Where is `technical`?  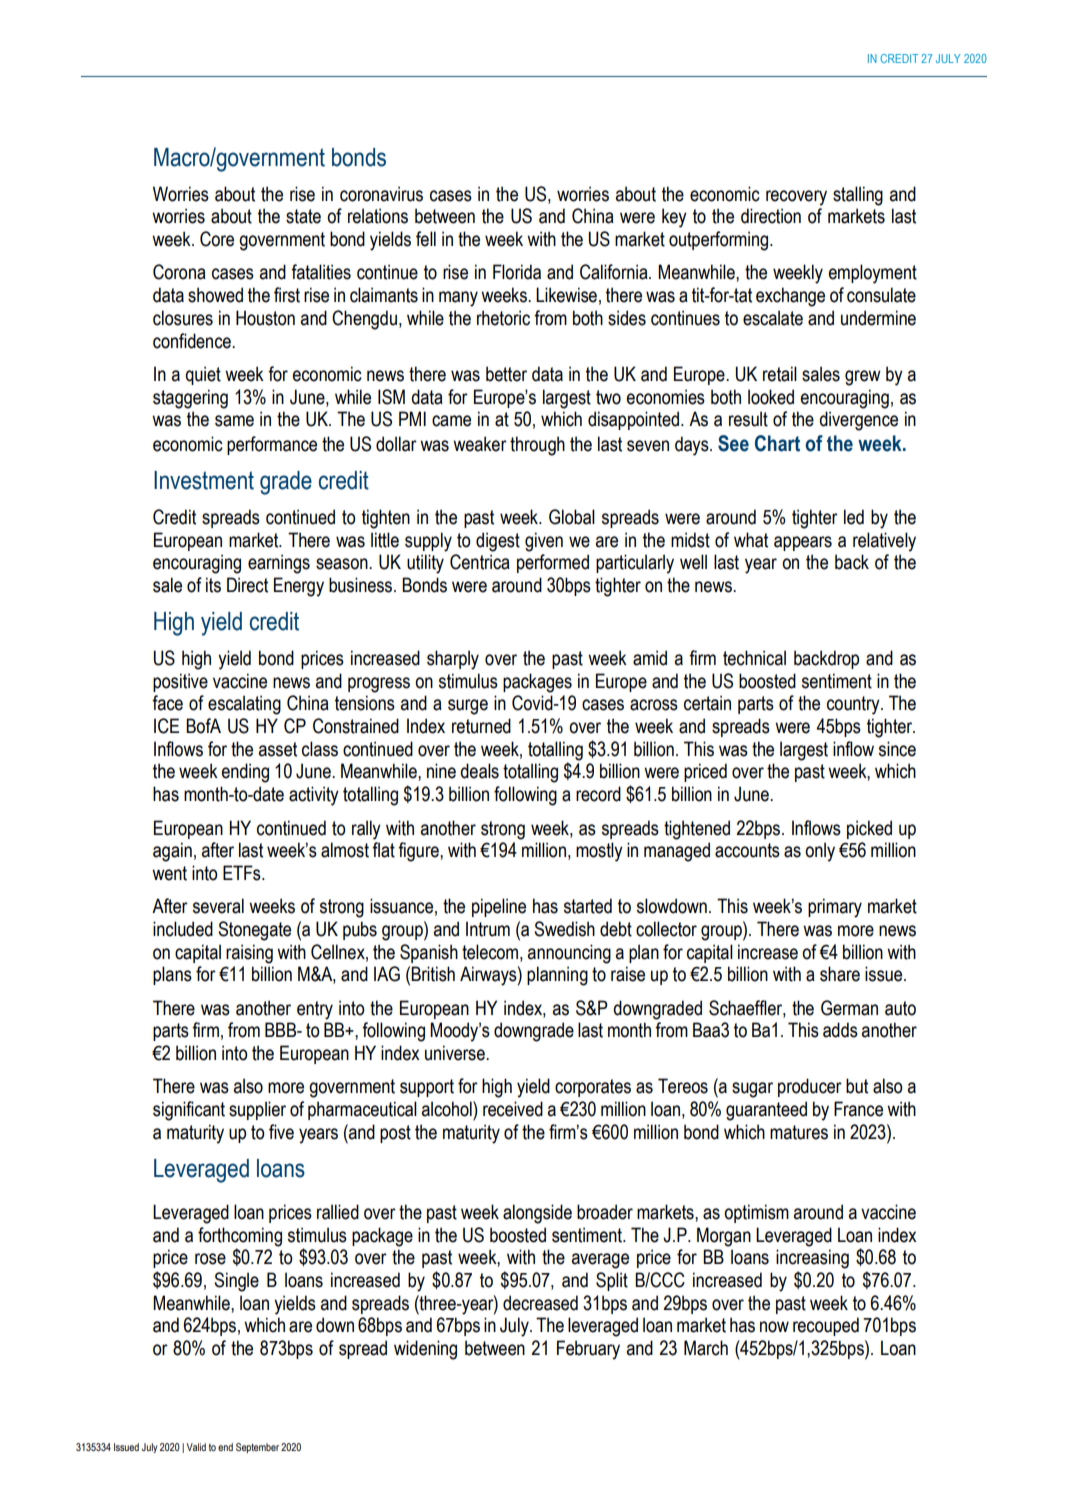 technical is located at coordinates (754, 658).
